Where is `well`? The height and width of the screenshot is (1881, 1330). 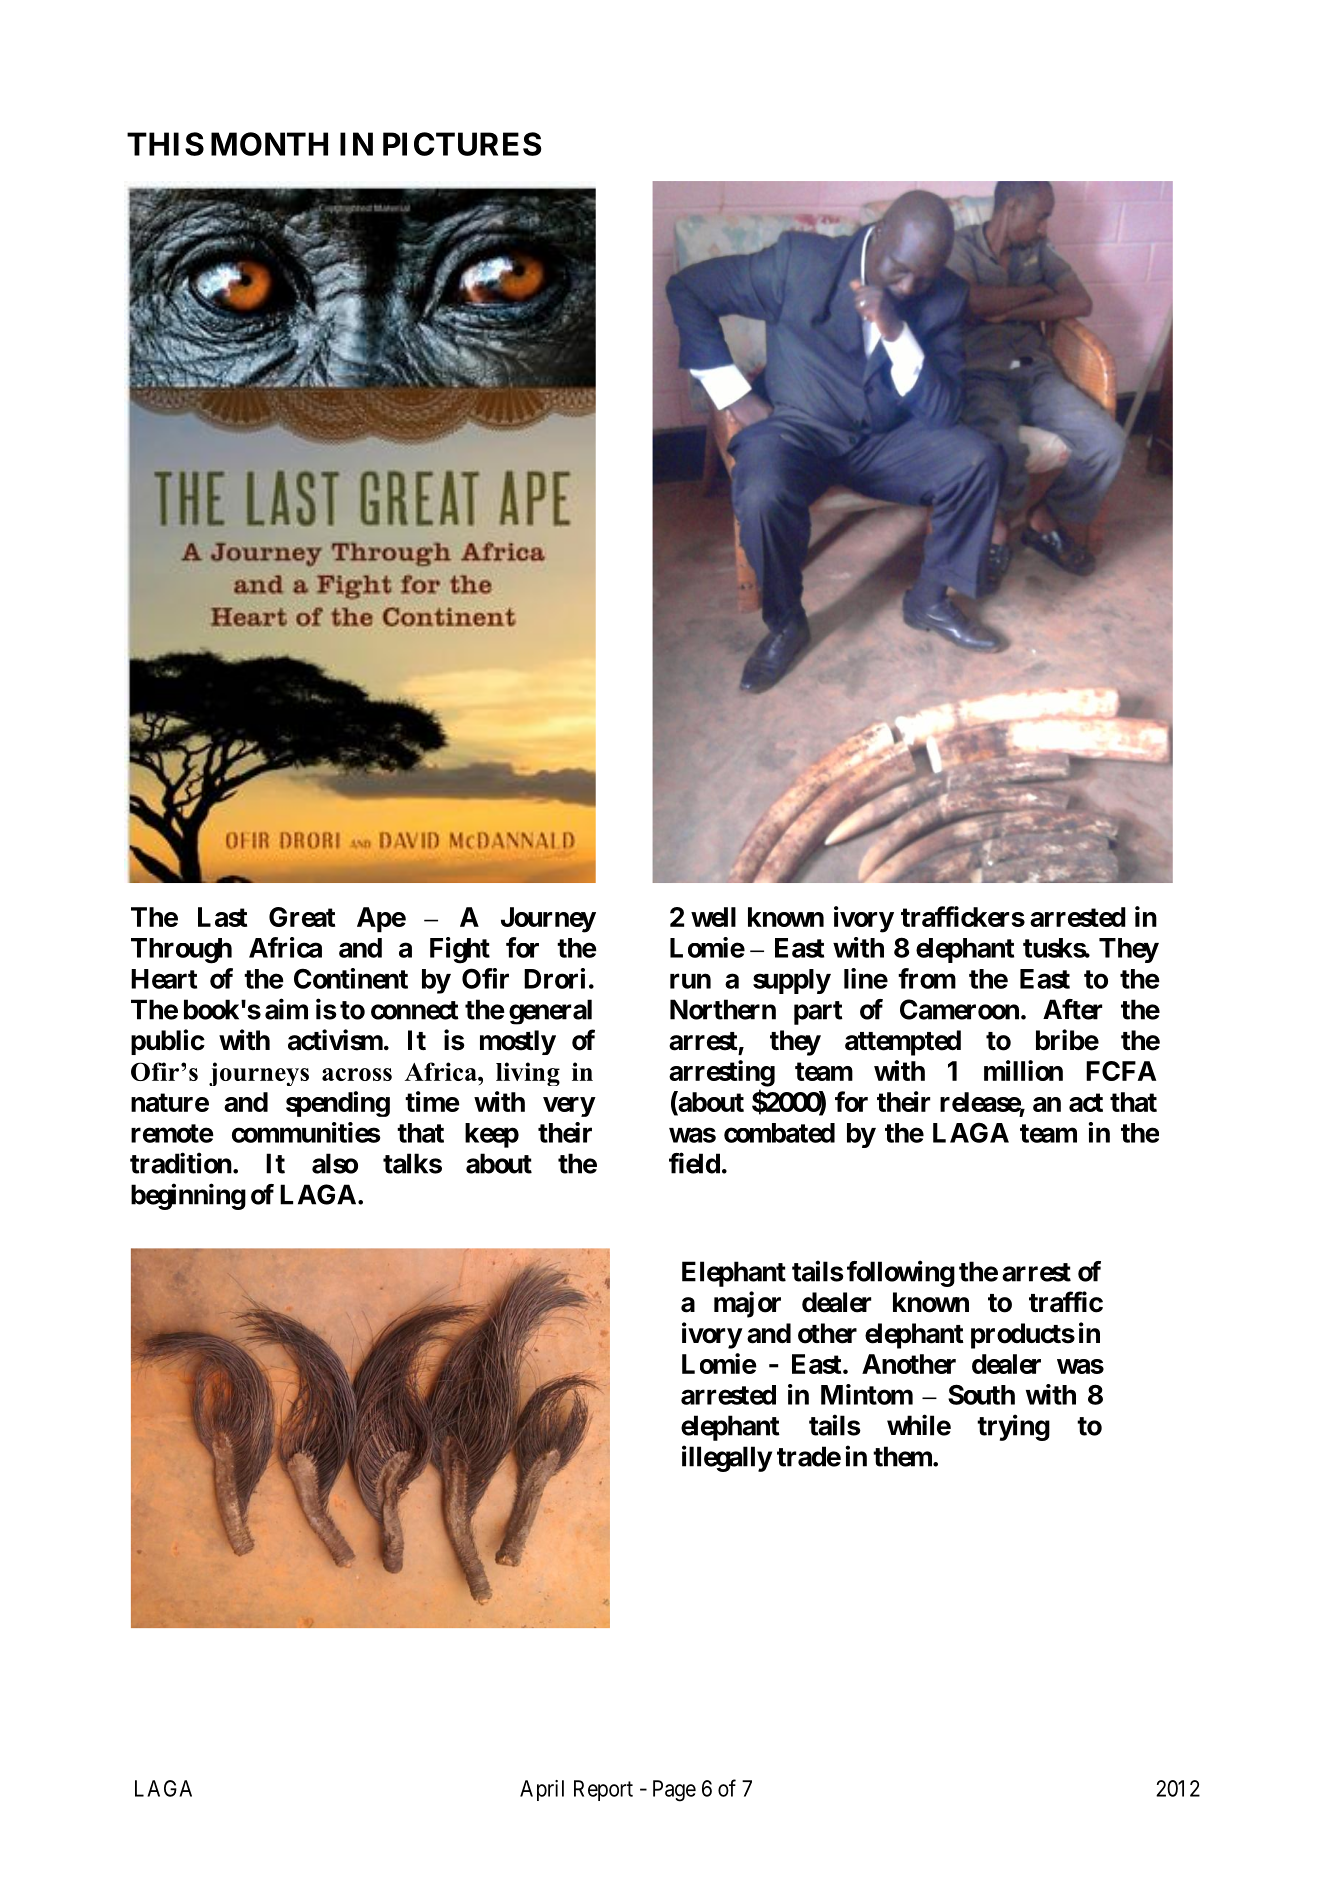
well is located at coordinates (713, 917).
